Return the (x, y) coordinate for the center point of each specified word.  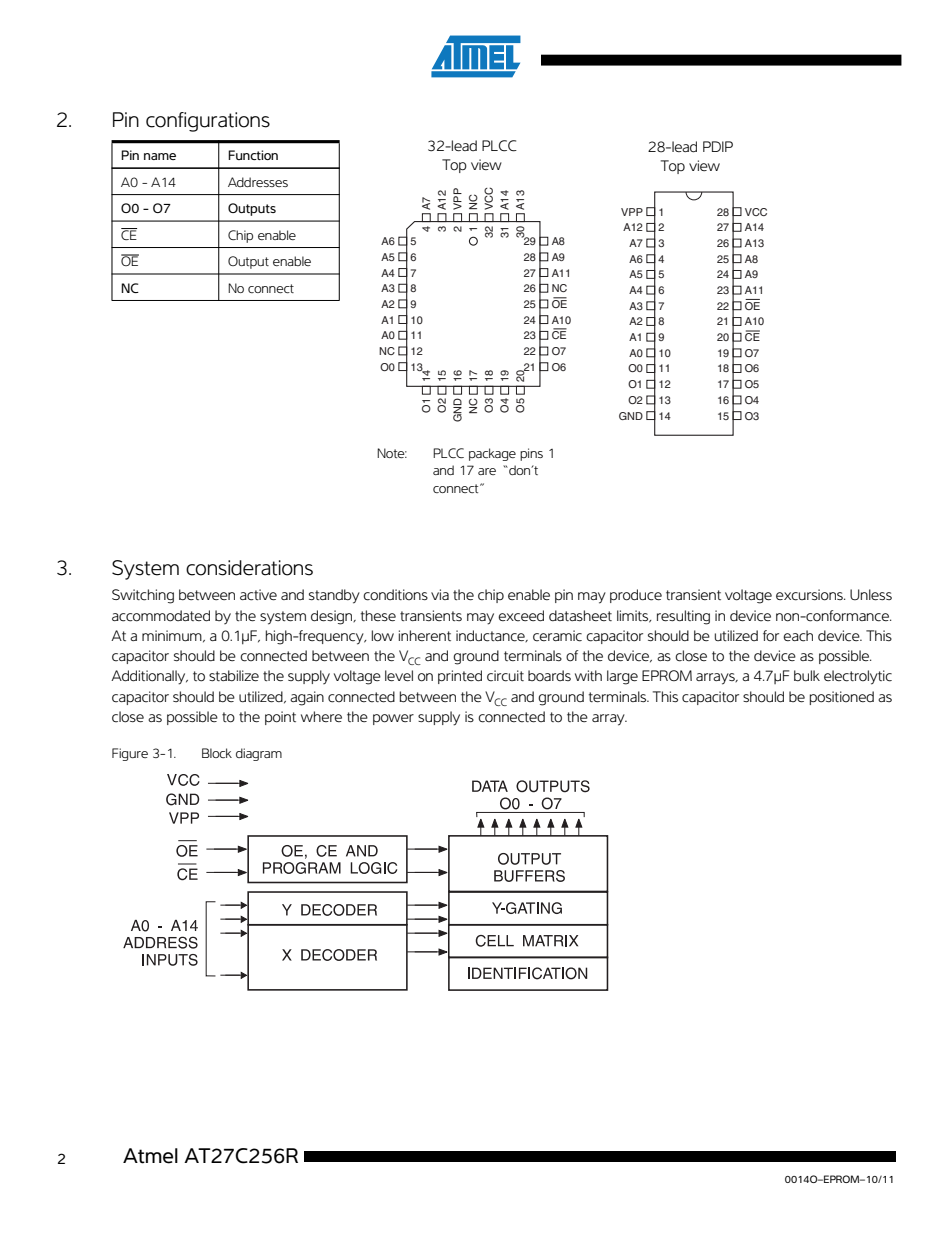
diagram (259, 754)
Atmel (150, 1156)
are (487, 471)
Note (392, 453)
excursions (810, 595)
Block (217, 753)
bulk (807, 675)
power (393, 719)
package (492, 454)
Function (253, 155)
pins (531, 454)
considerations (249, 568)
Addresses (258, 182)
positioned (842, 698)
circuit (505, 676)
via (440, 594)
